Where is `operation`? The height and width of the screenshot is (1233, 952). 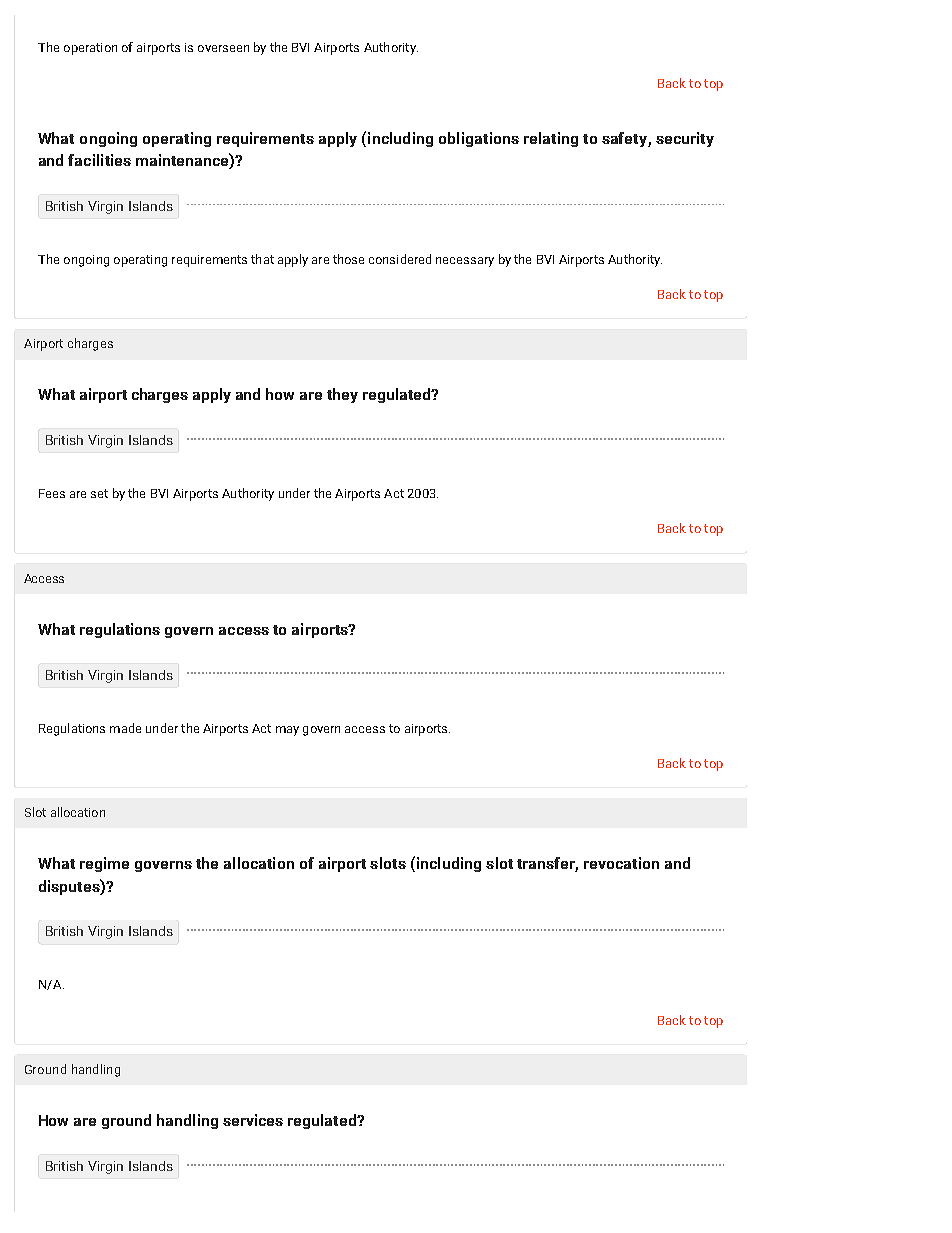
operation is located at coordinates (90, 49).
